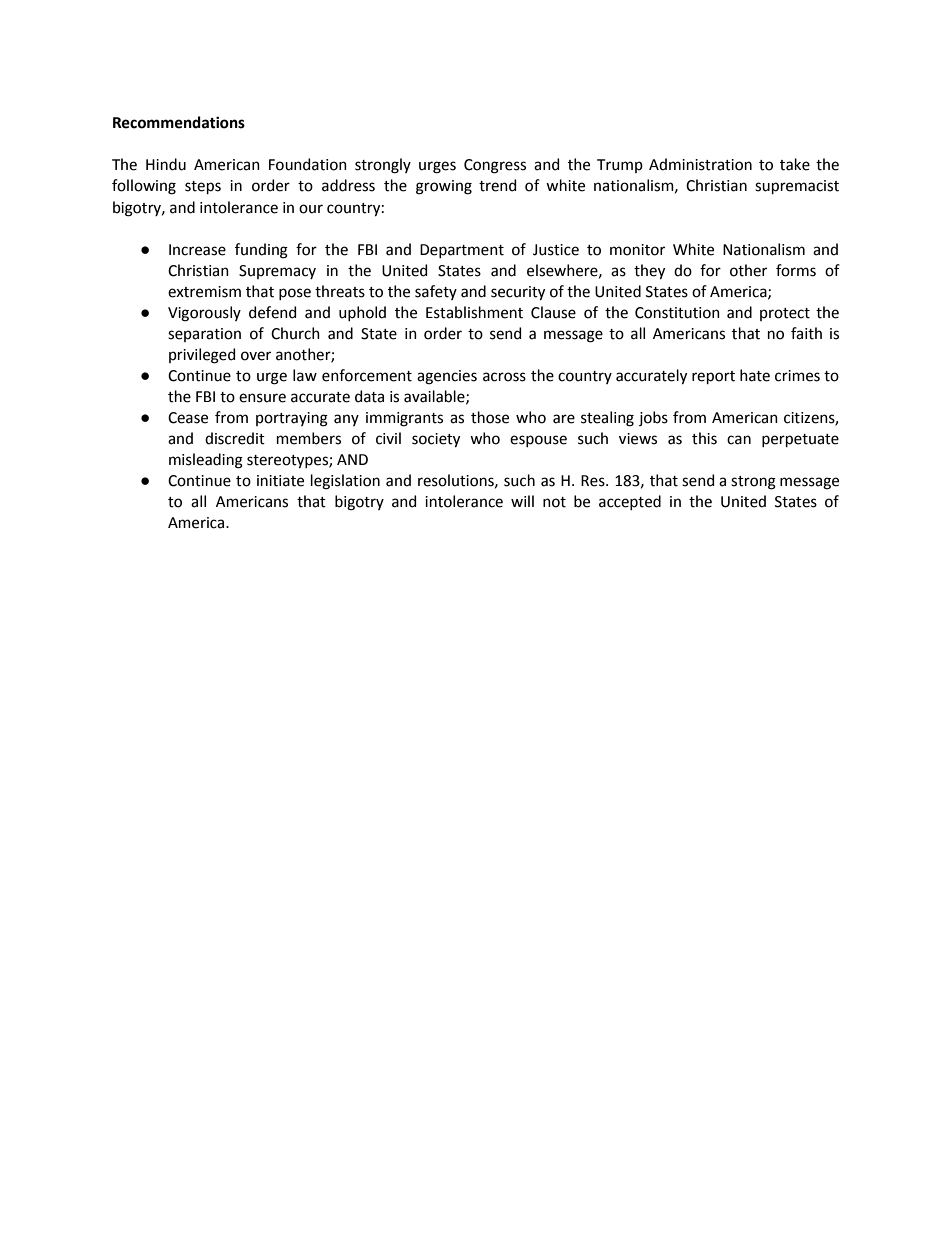 This screenshot has height=1233, width=952. I want to click on initiate, so click(280, 481).
